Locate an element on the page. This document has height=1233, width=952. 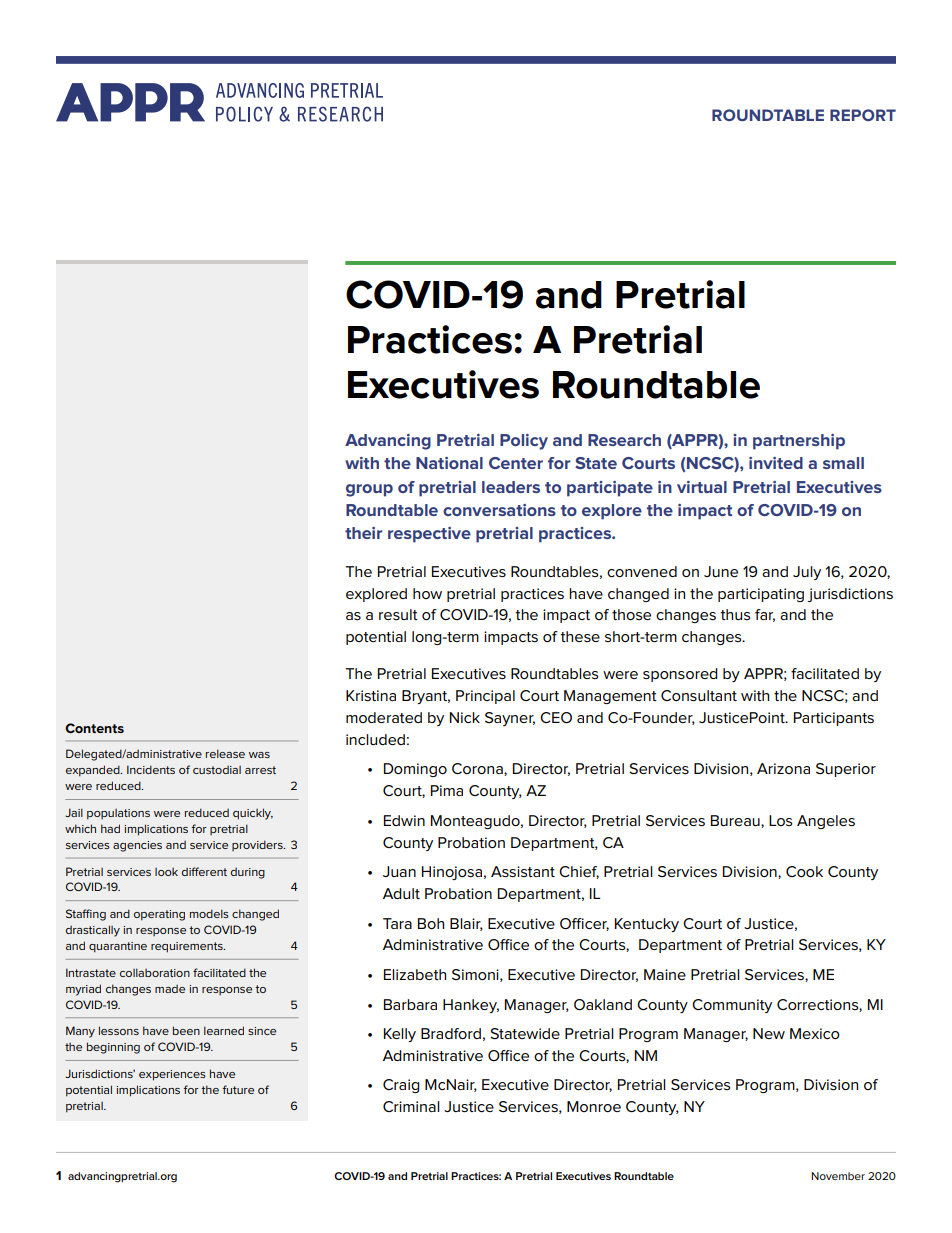
their is located at coordinates (364, 533).
